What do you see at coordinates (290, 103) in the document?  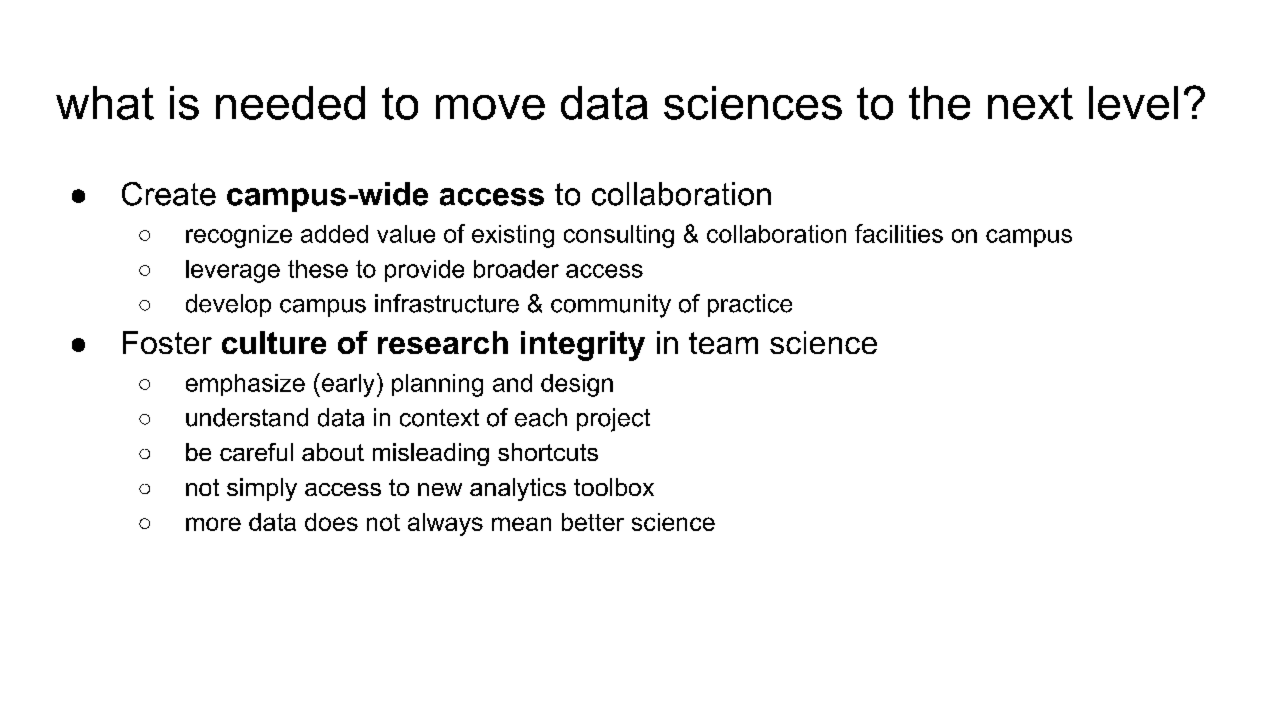 I see `needed` at bounding box center [290, 103].
